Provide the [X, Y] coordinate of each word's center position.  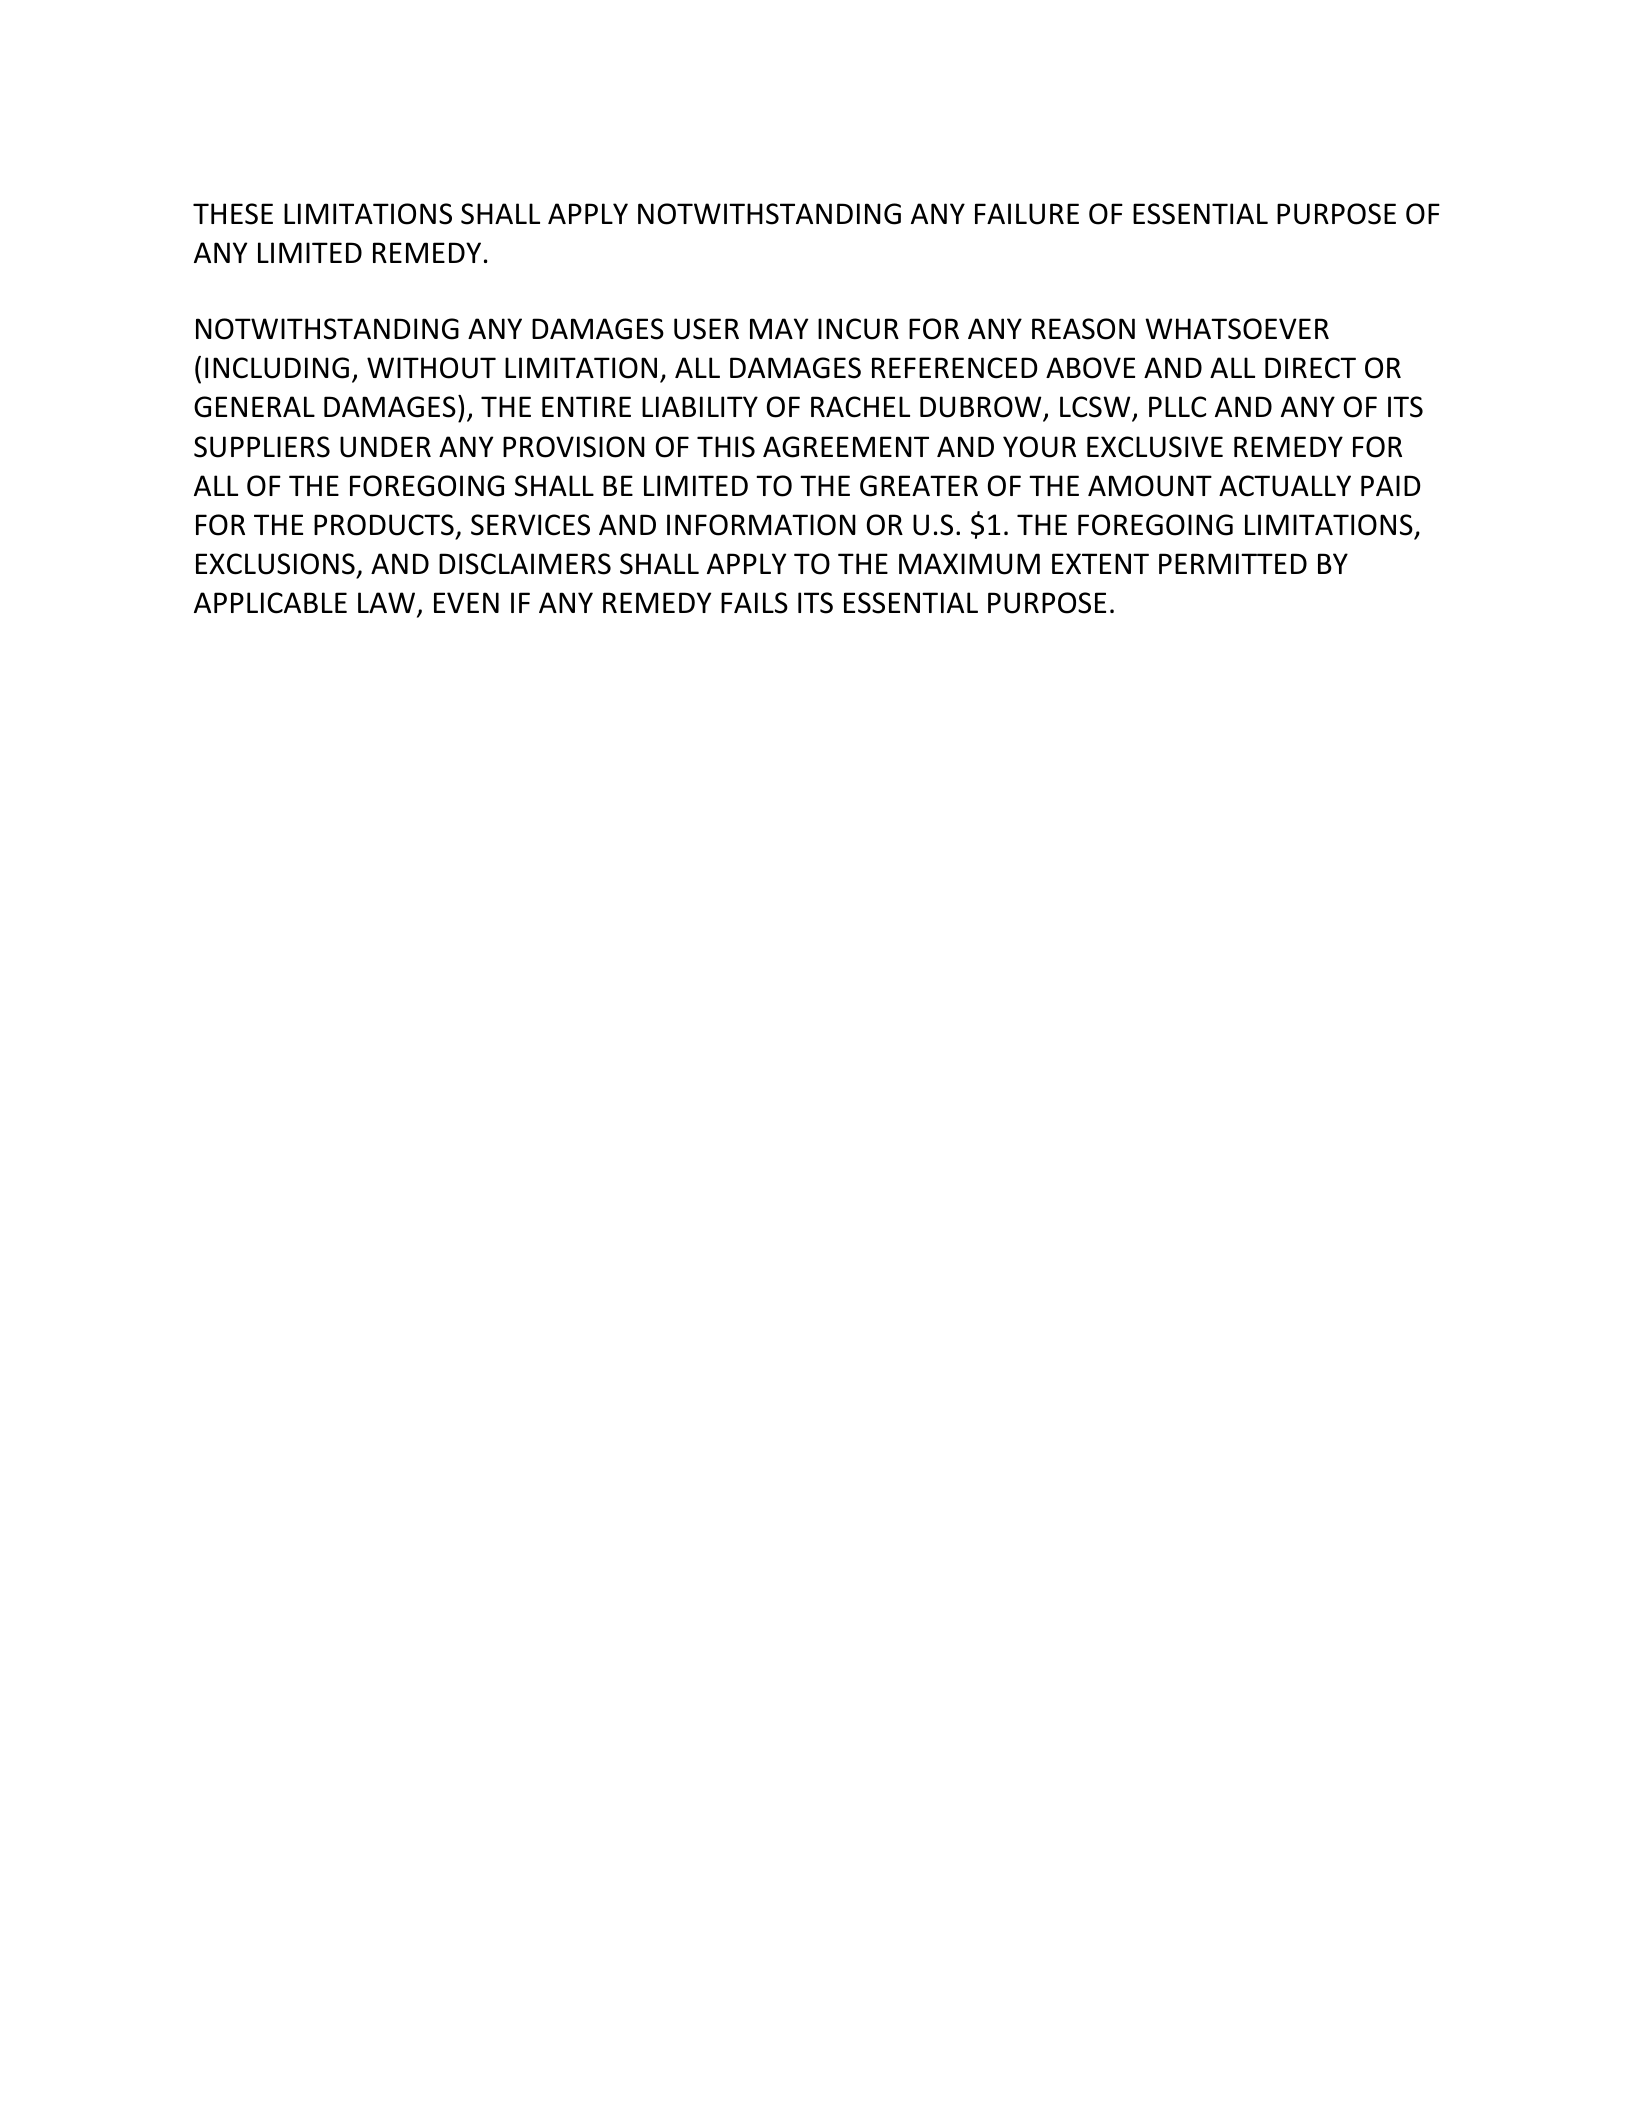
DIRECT [1310, 368]
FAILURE [1027, 214]
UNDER [385, 447]
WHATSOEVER [1237, 329]
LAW [388, 604]
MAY [779, 328]
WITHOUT [431, 368]
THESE [233, 214]
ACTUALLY [1285, 486]
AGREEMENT [846, 447]
